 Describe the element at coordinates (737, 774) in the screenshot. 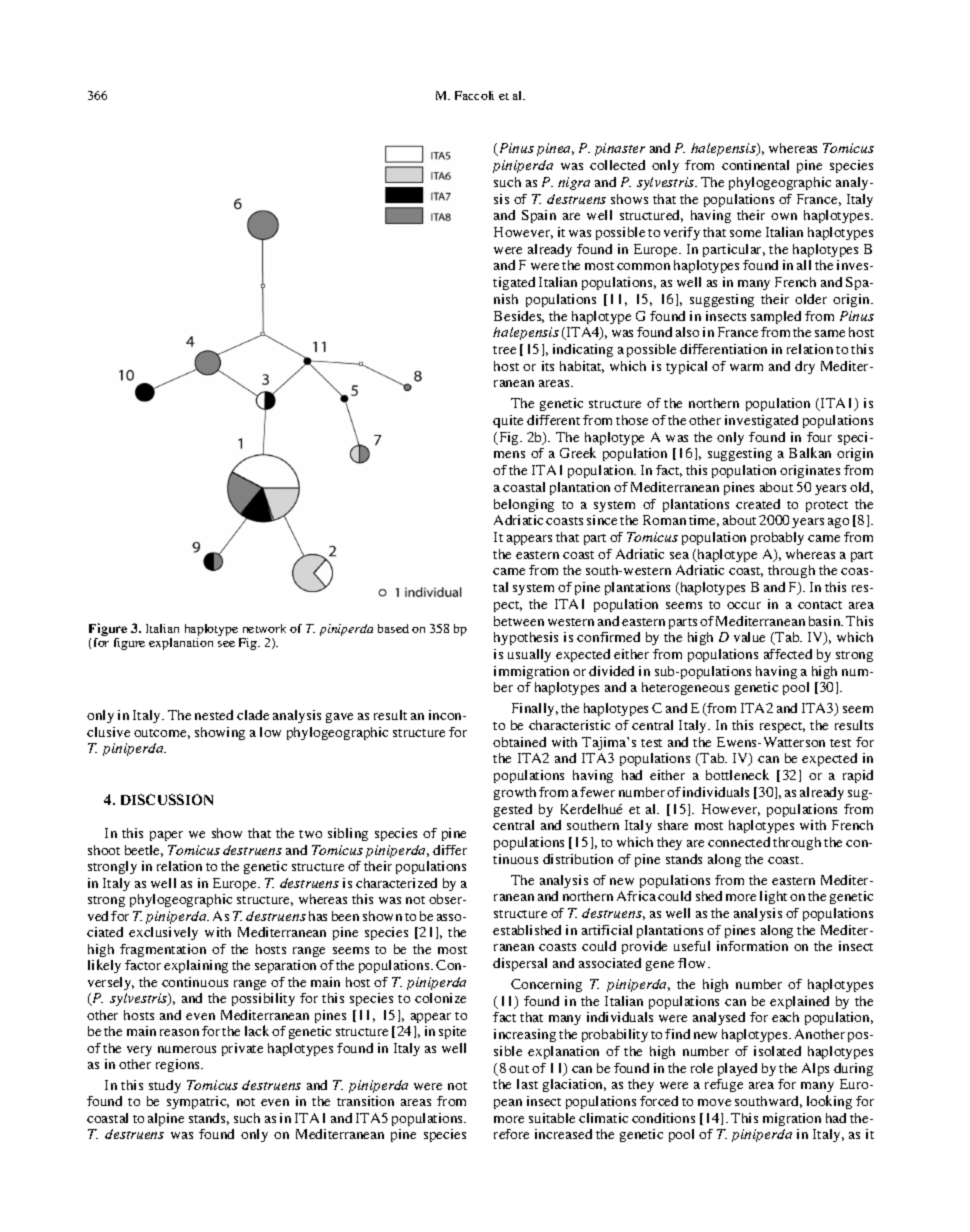

I see `bottleneck` at that location.
